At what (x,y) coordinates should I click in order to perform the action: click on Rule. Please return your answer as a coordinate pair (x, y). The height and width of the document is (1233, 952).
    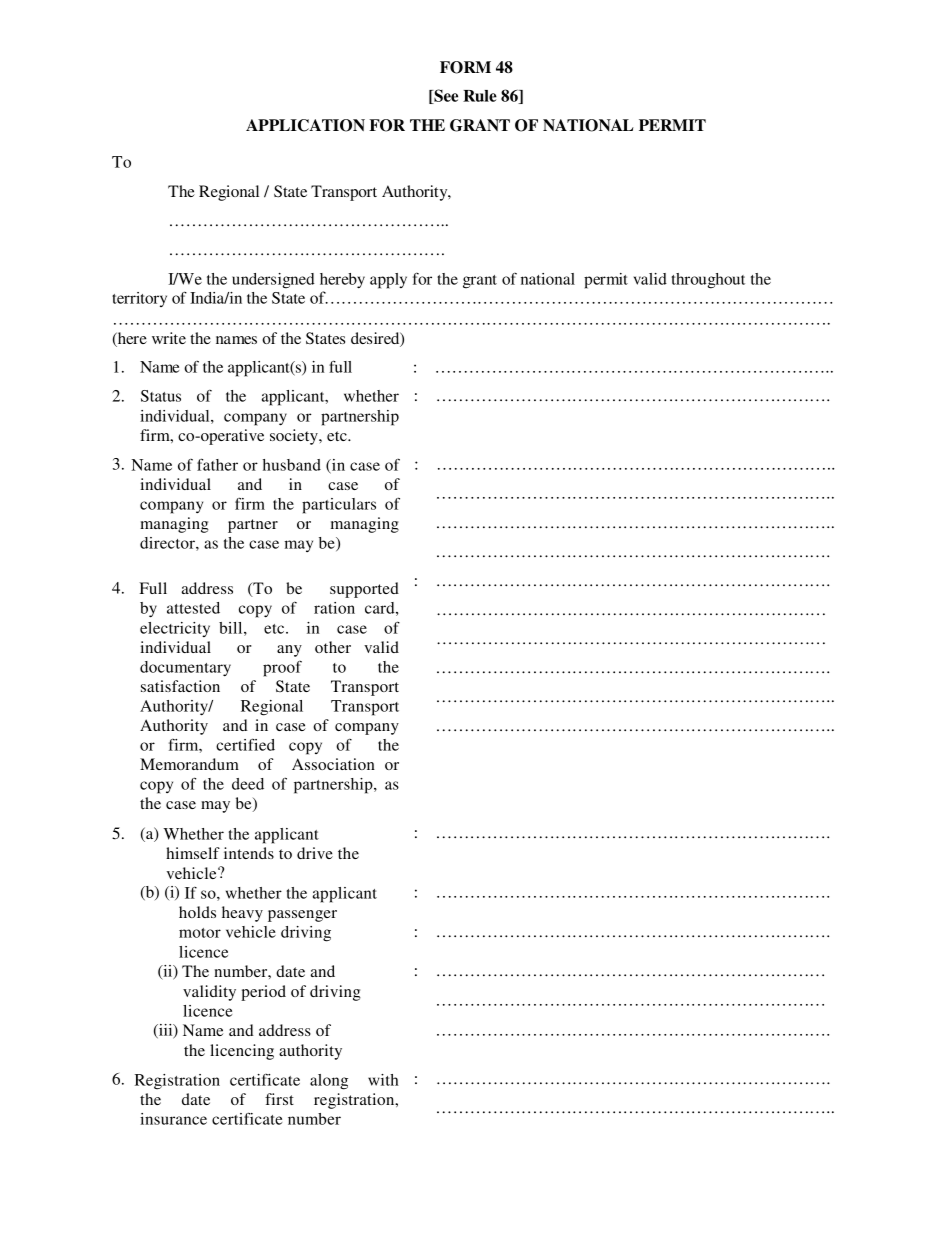
    Looking at the image, I should click on (480, 96).
